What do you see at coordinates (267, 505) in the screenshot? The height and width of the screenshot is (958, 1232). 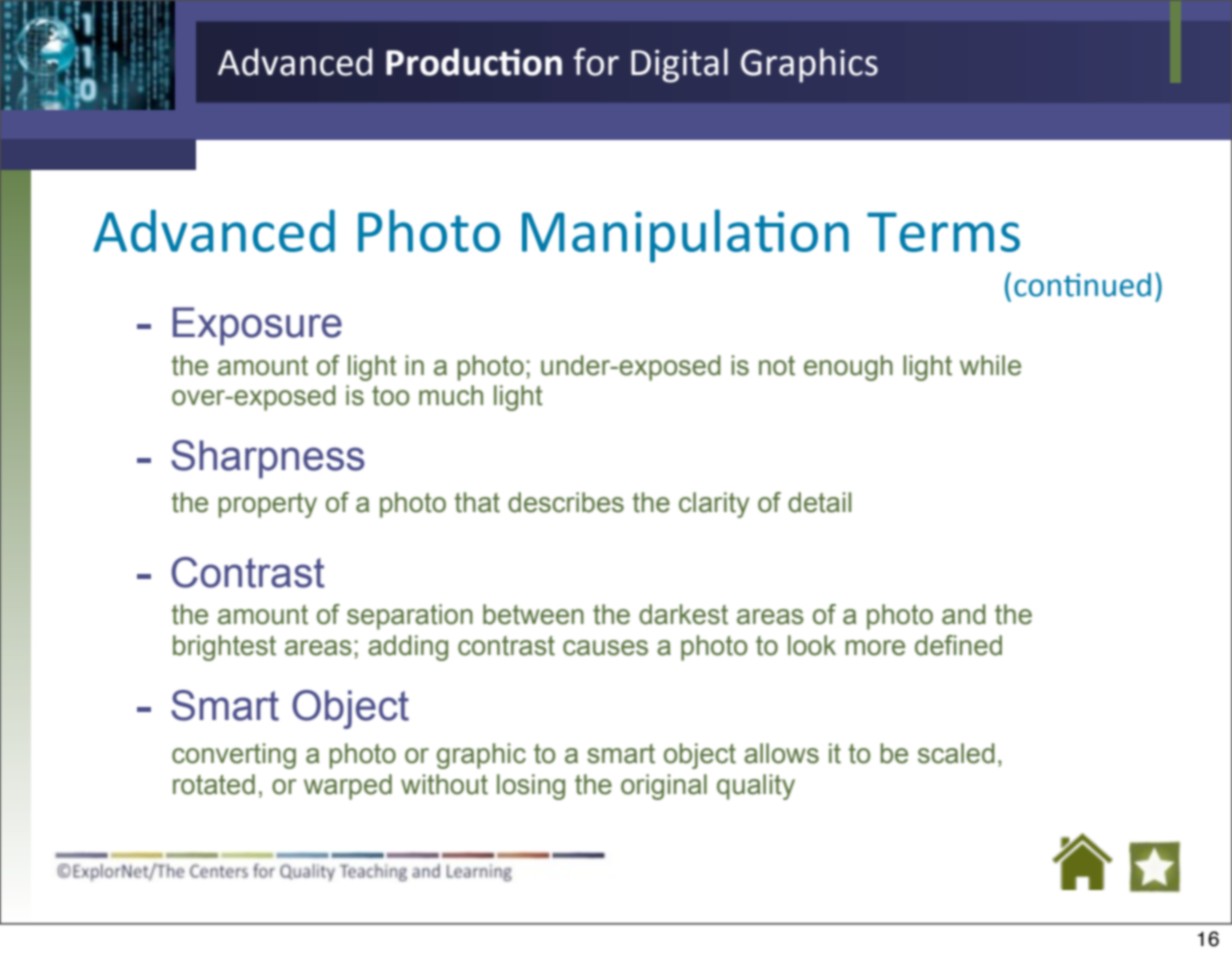 I see `property` at bounding box center [267, 505].
